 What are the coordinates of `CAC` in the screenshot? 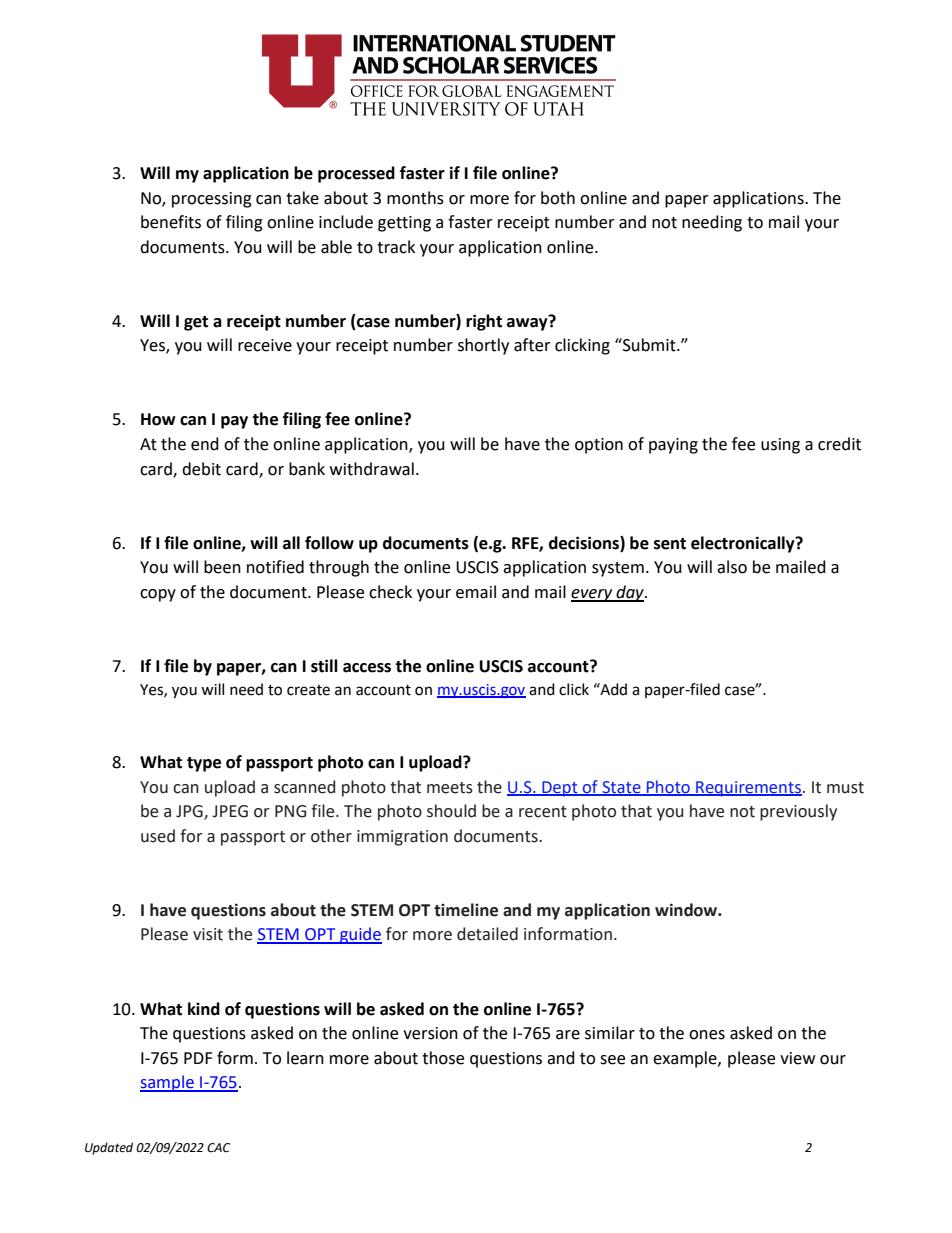 It's located at (218, 1148).
